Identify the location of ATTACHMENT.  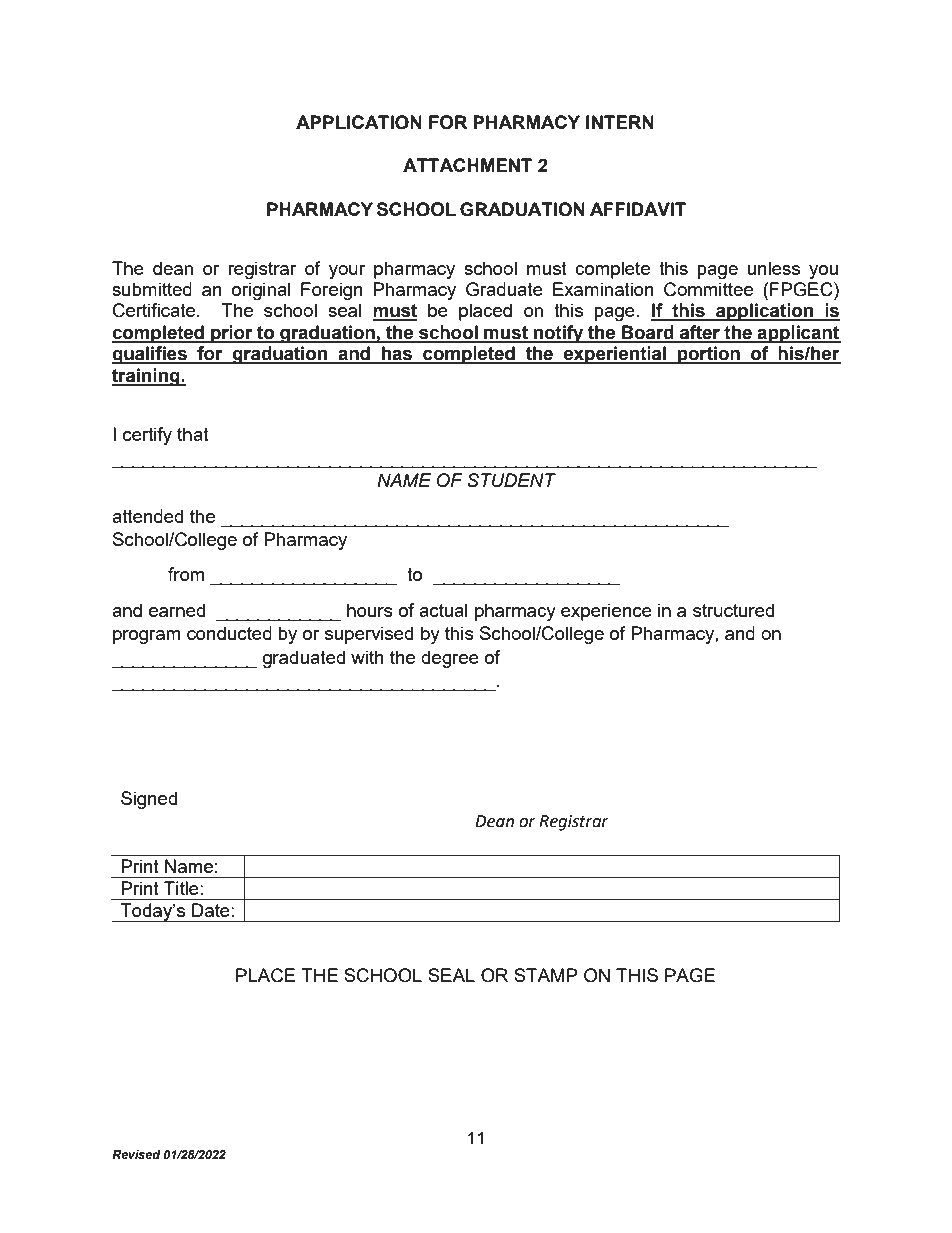
(467, 165).
